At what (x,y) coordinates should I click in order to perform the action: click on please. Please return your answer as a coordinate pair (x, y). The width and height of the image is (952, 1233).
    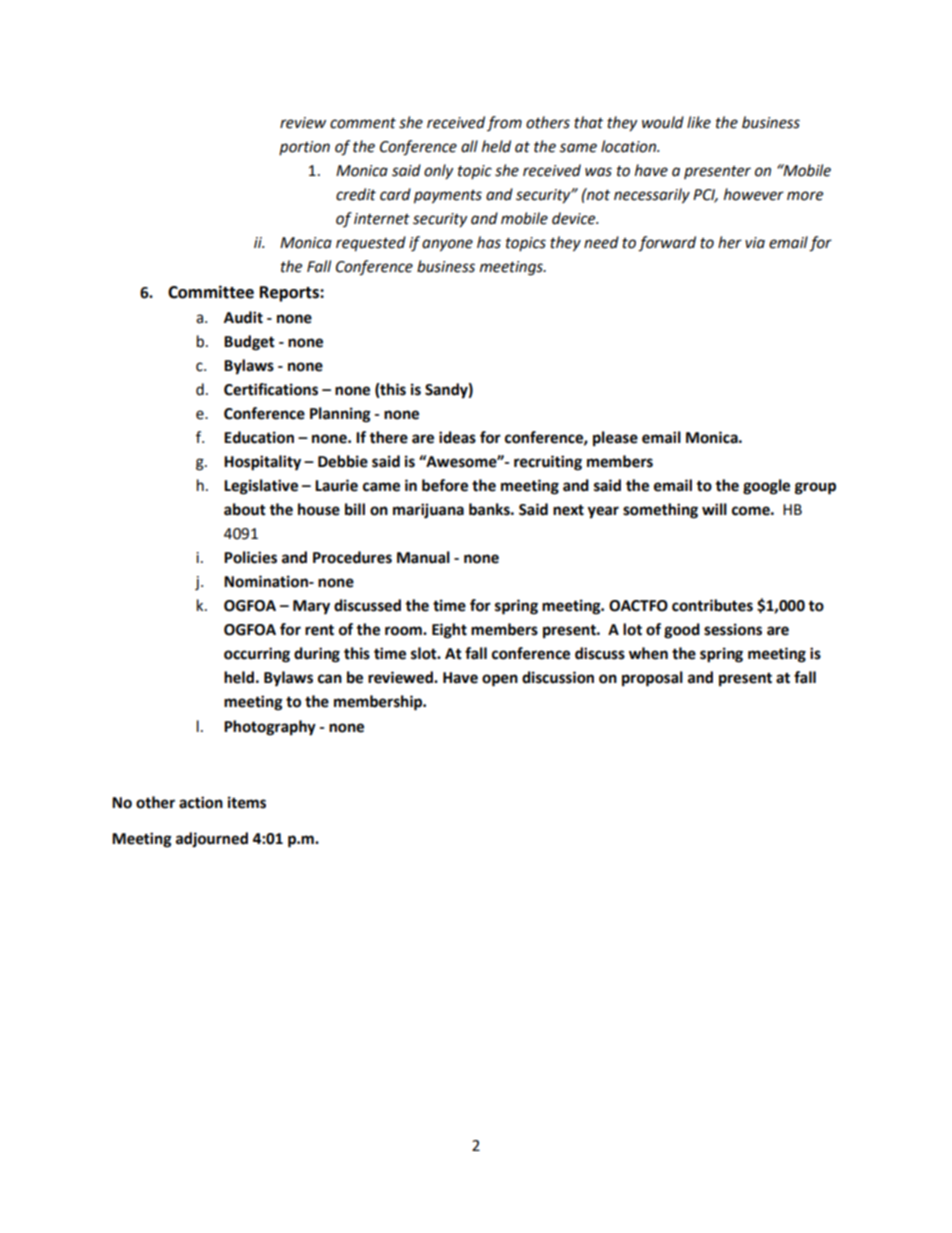
    Looking at the image, I should click on (615, 439).
